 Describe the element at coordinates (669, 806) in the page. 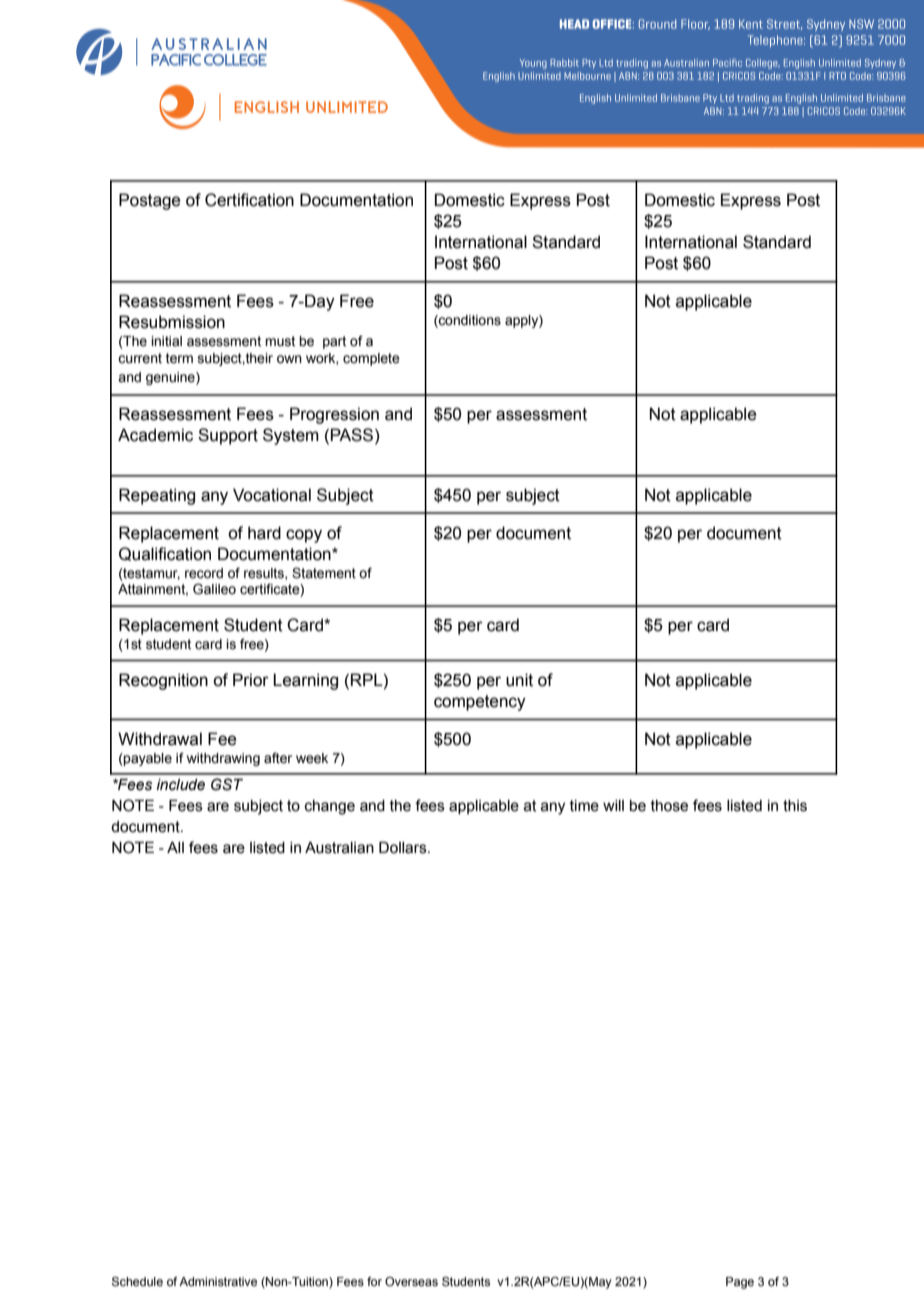

I see `those` at that location.
